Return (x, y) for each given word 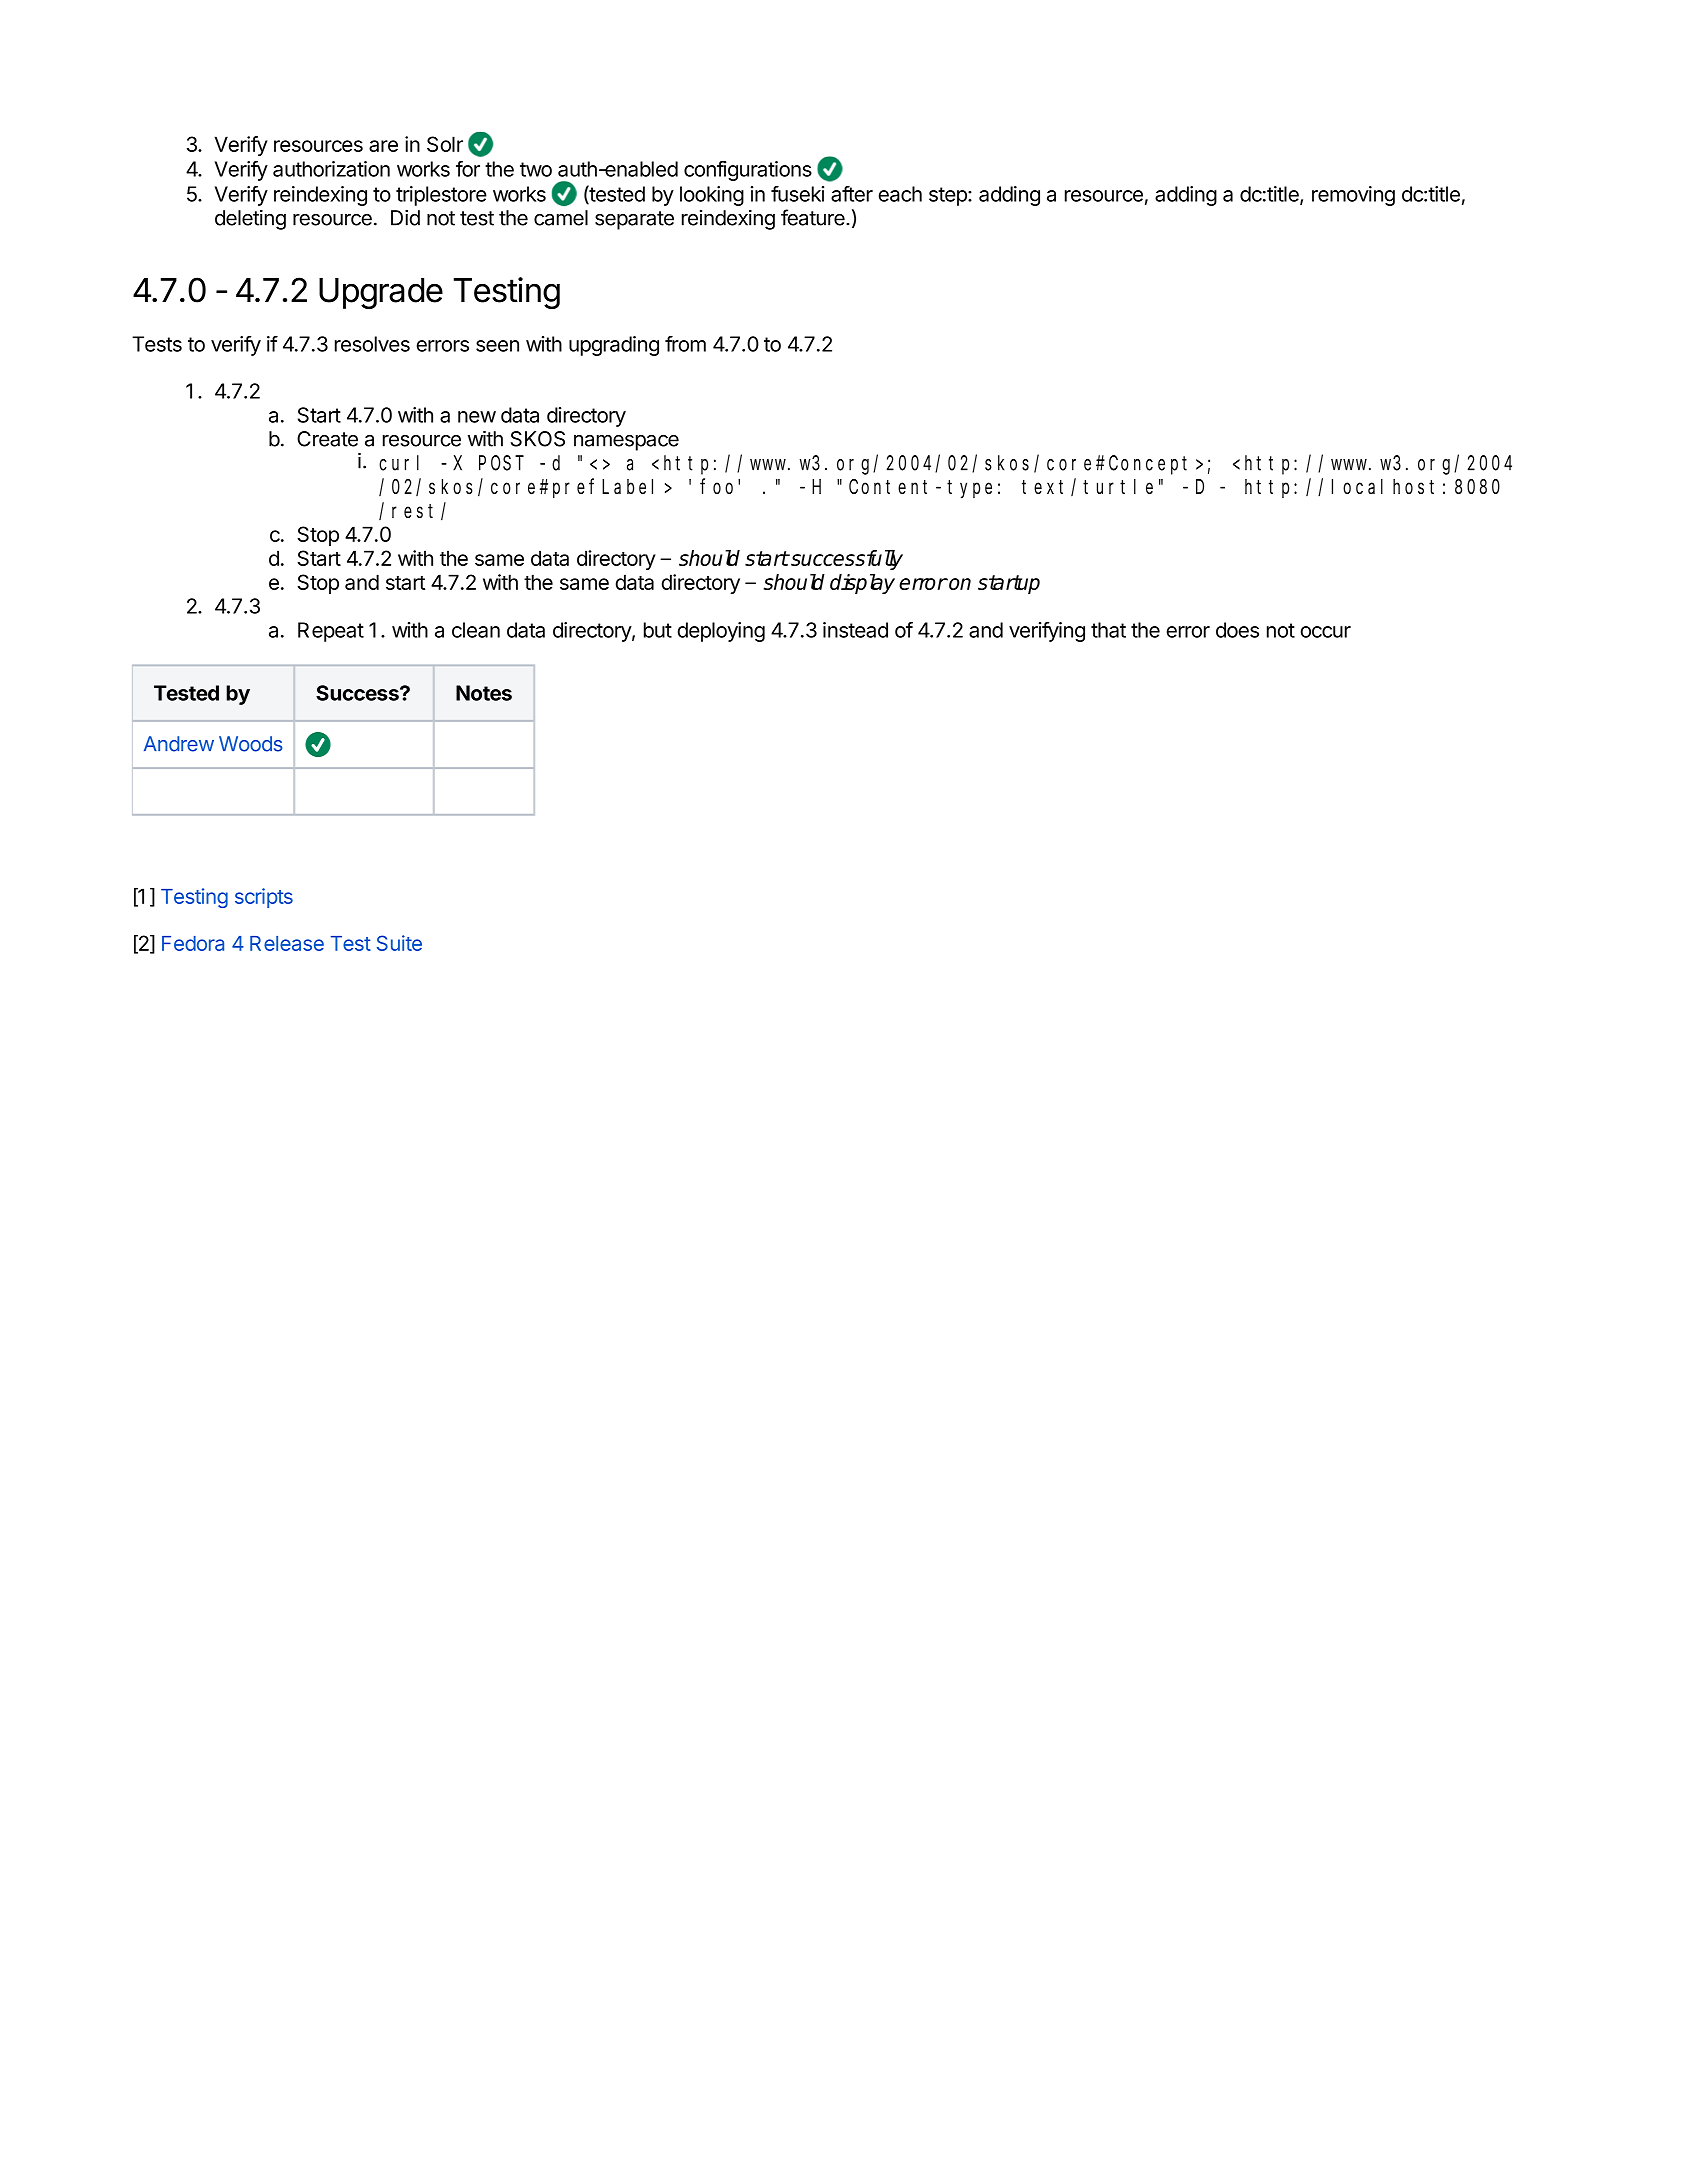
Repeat (331, 632)
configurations (748, 171)
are (383, 146)
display (862, 584)
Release (287, 943)
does (1237, 630)
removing (1353, 196)
